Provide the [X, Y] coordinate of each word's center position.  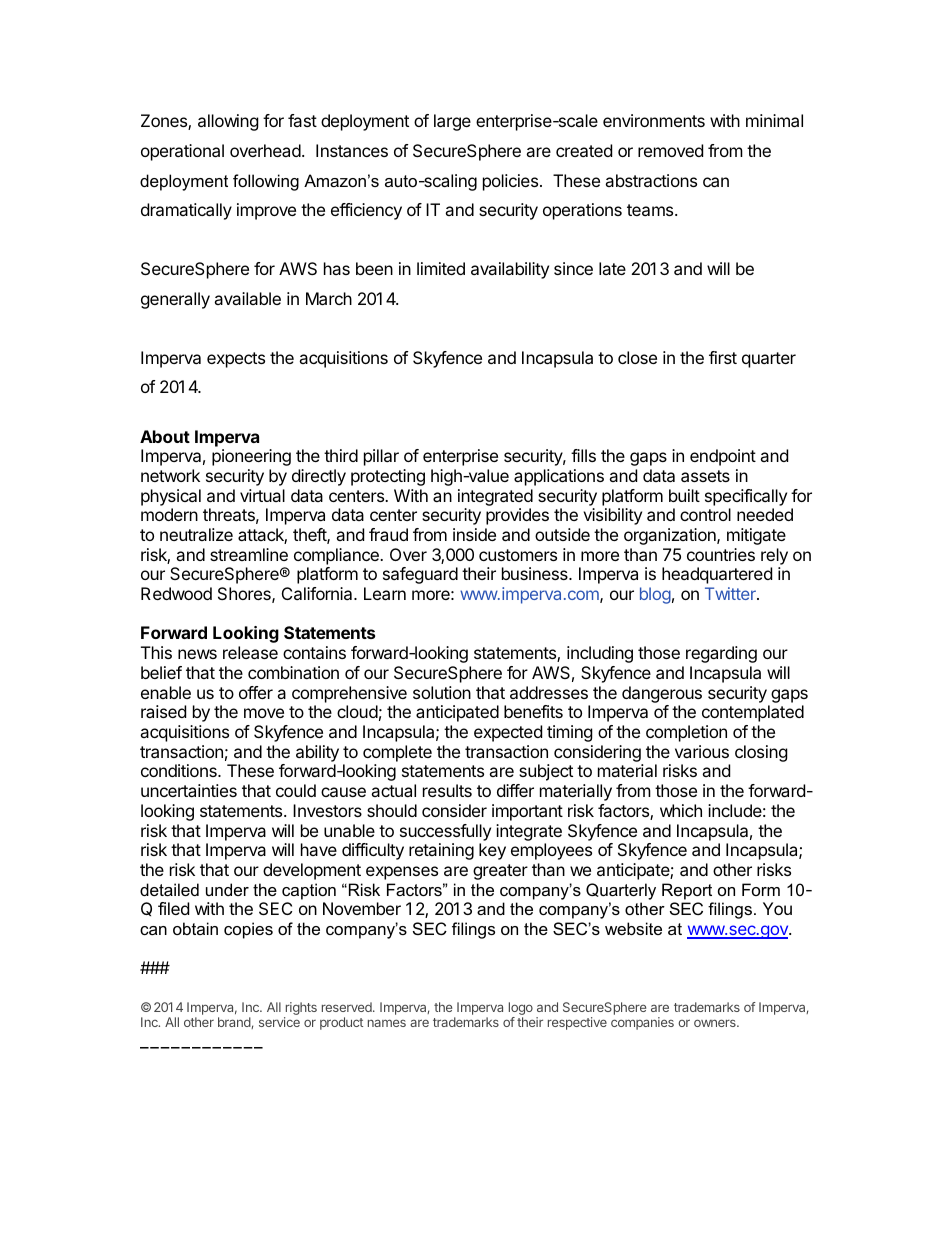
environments [654, 120]
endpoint [723, 457]
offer [256, 692]
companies [642, 1023]
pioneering [251, 457]
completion [686, 733]
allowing [228, 122]
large [452, 122]
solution [442, 692]
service [279, 1022]
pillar [381, 457]
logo [521, 1010]
